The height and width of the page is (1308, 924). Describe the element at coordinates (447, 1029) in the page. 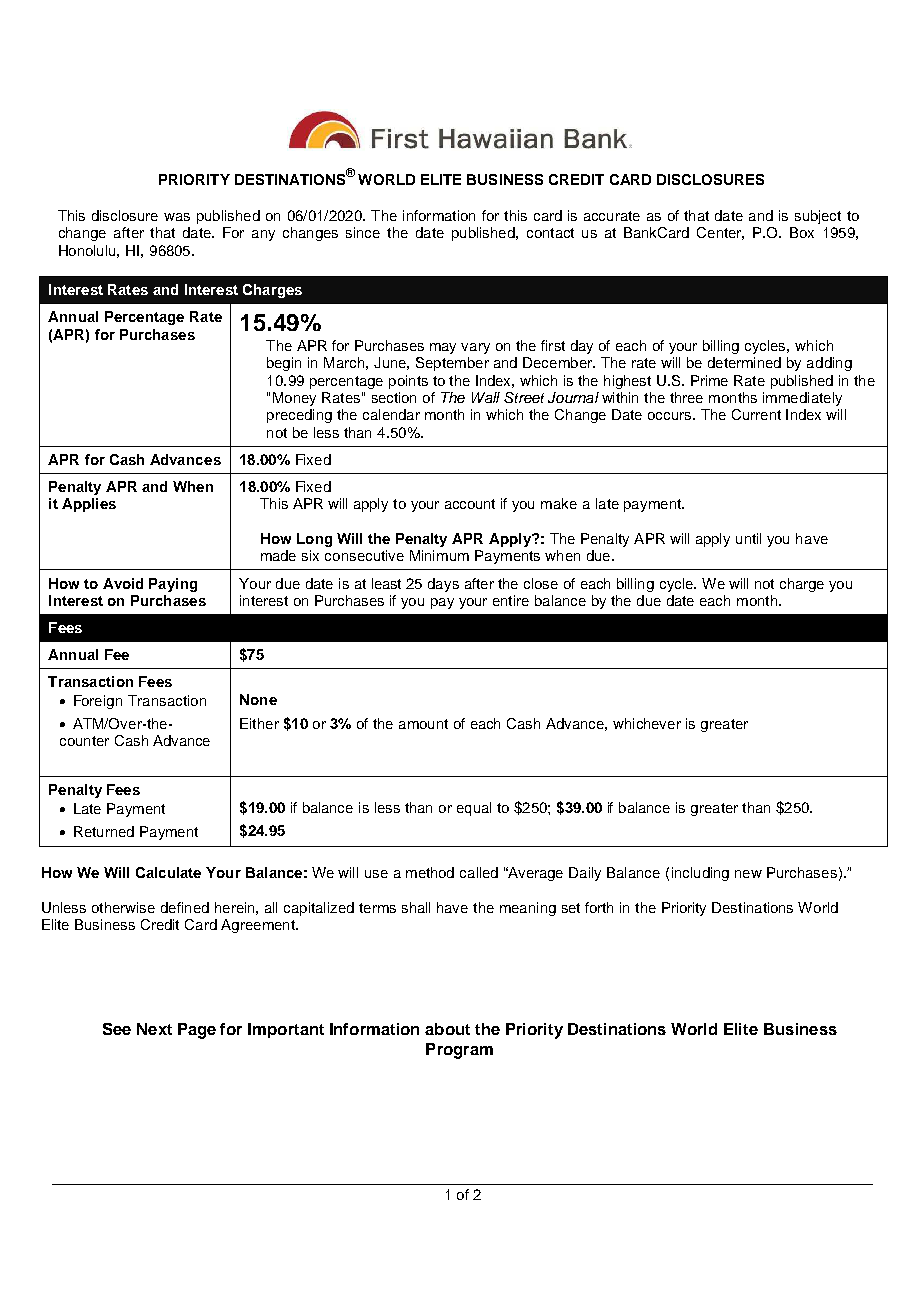

I see `about` at that location.
